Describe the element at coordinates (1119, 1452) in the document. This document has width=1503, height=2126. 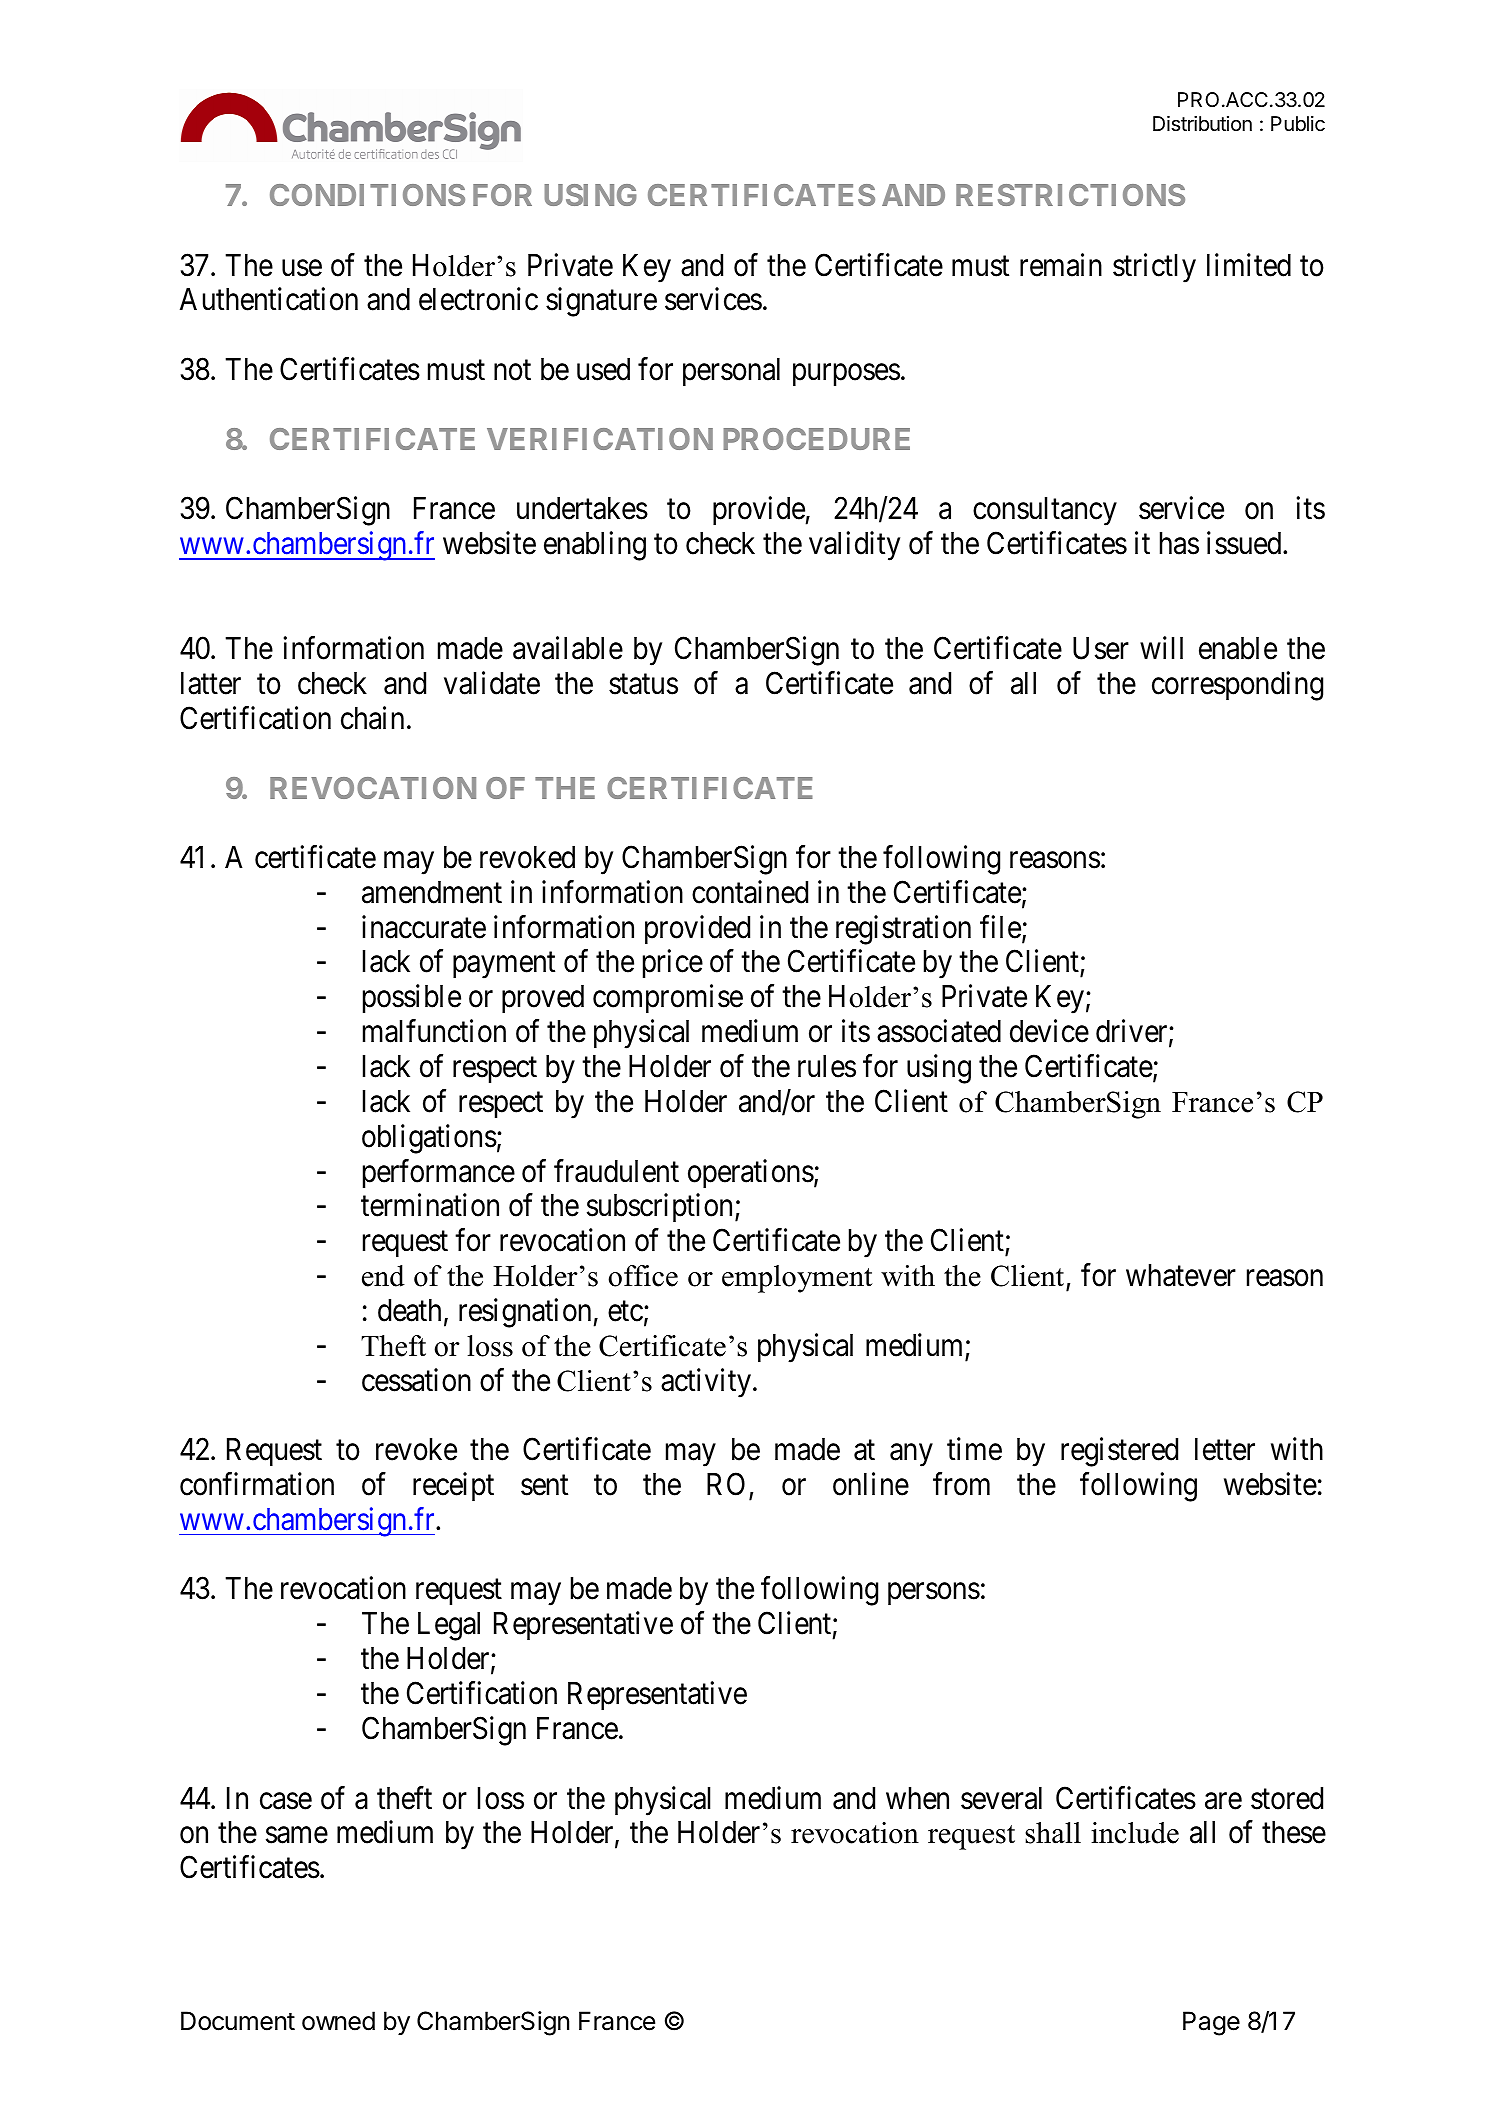
I see `registered` at that location.
